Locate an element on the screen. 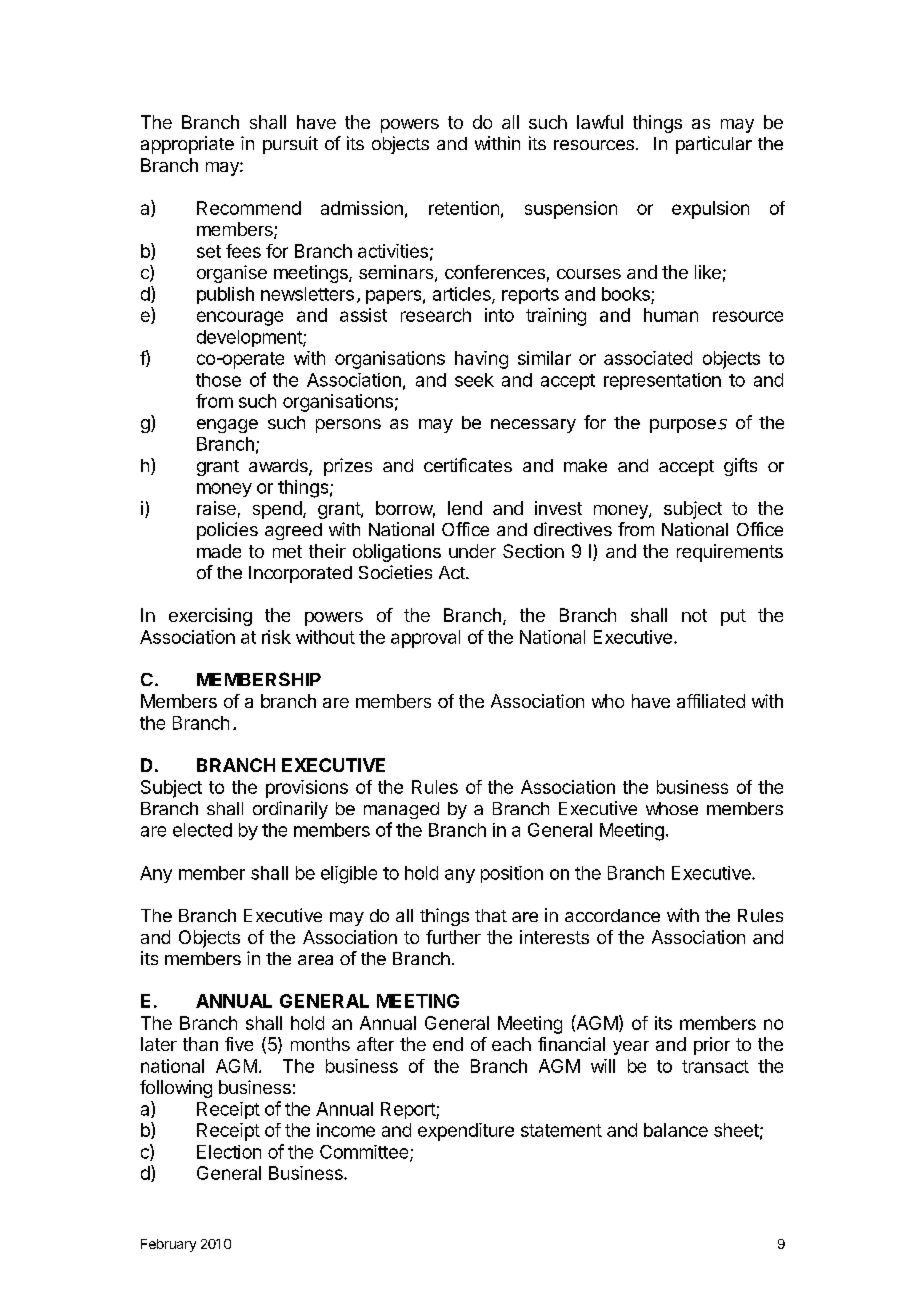 Image resolution: width=924 pixels, height=1308 pixels. representation is located at coordinates (662, 381).
